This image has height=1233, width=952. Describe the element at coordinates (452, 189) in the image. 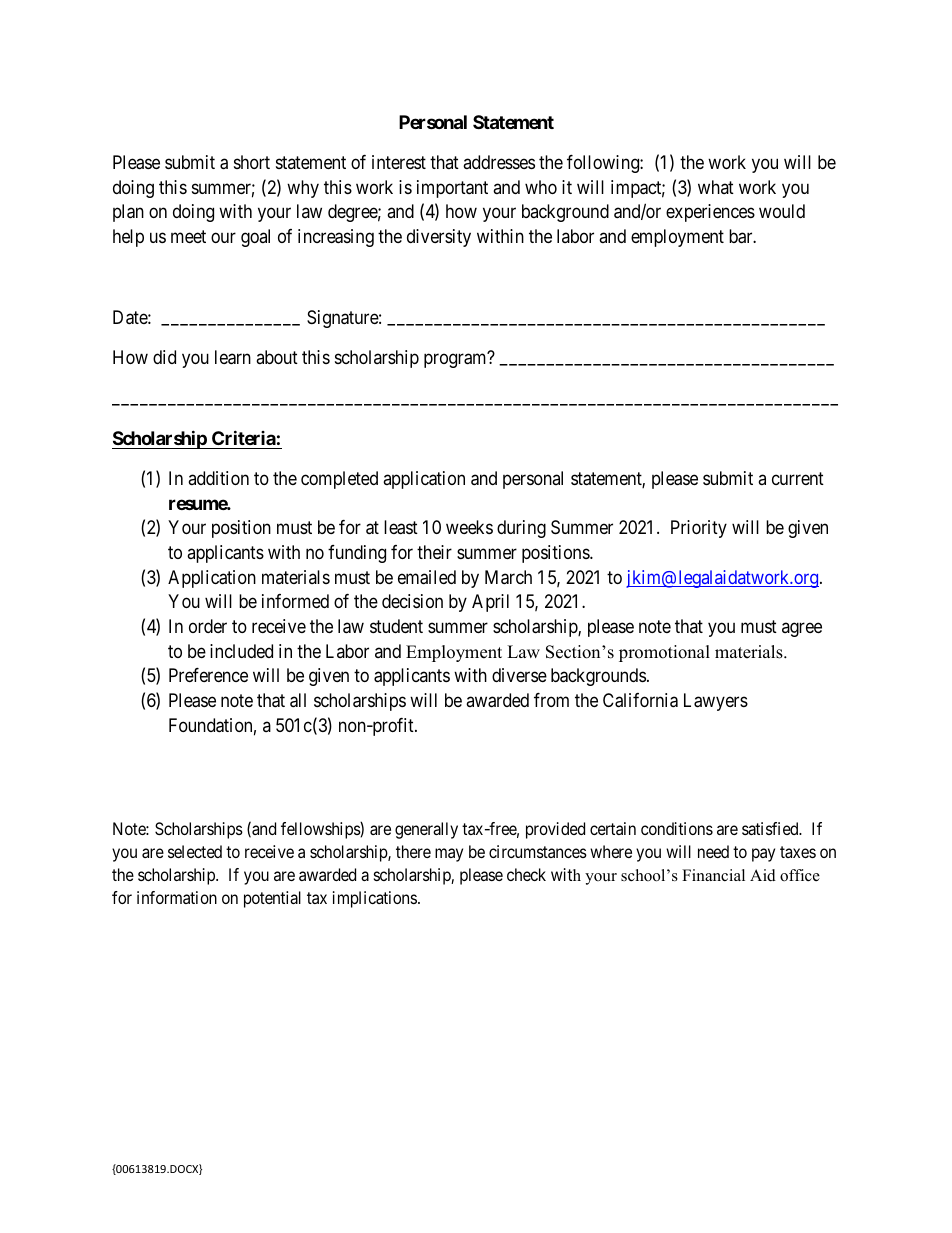

I see `important` at that location.
